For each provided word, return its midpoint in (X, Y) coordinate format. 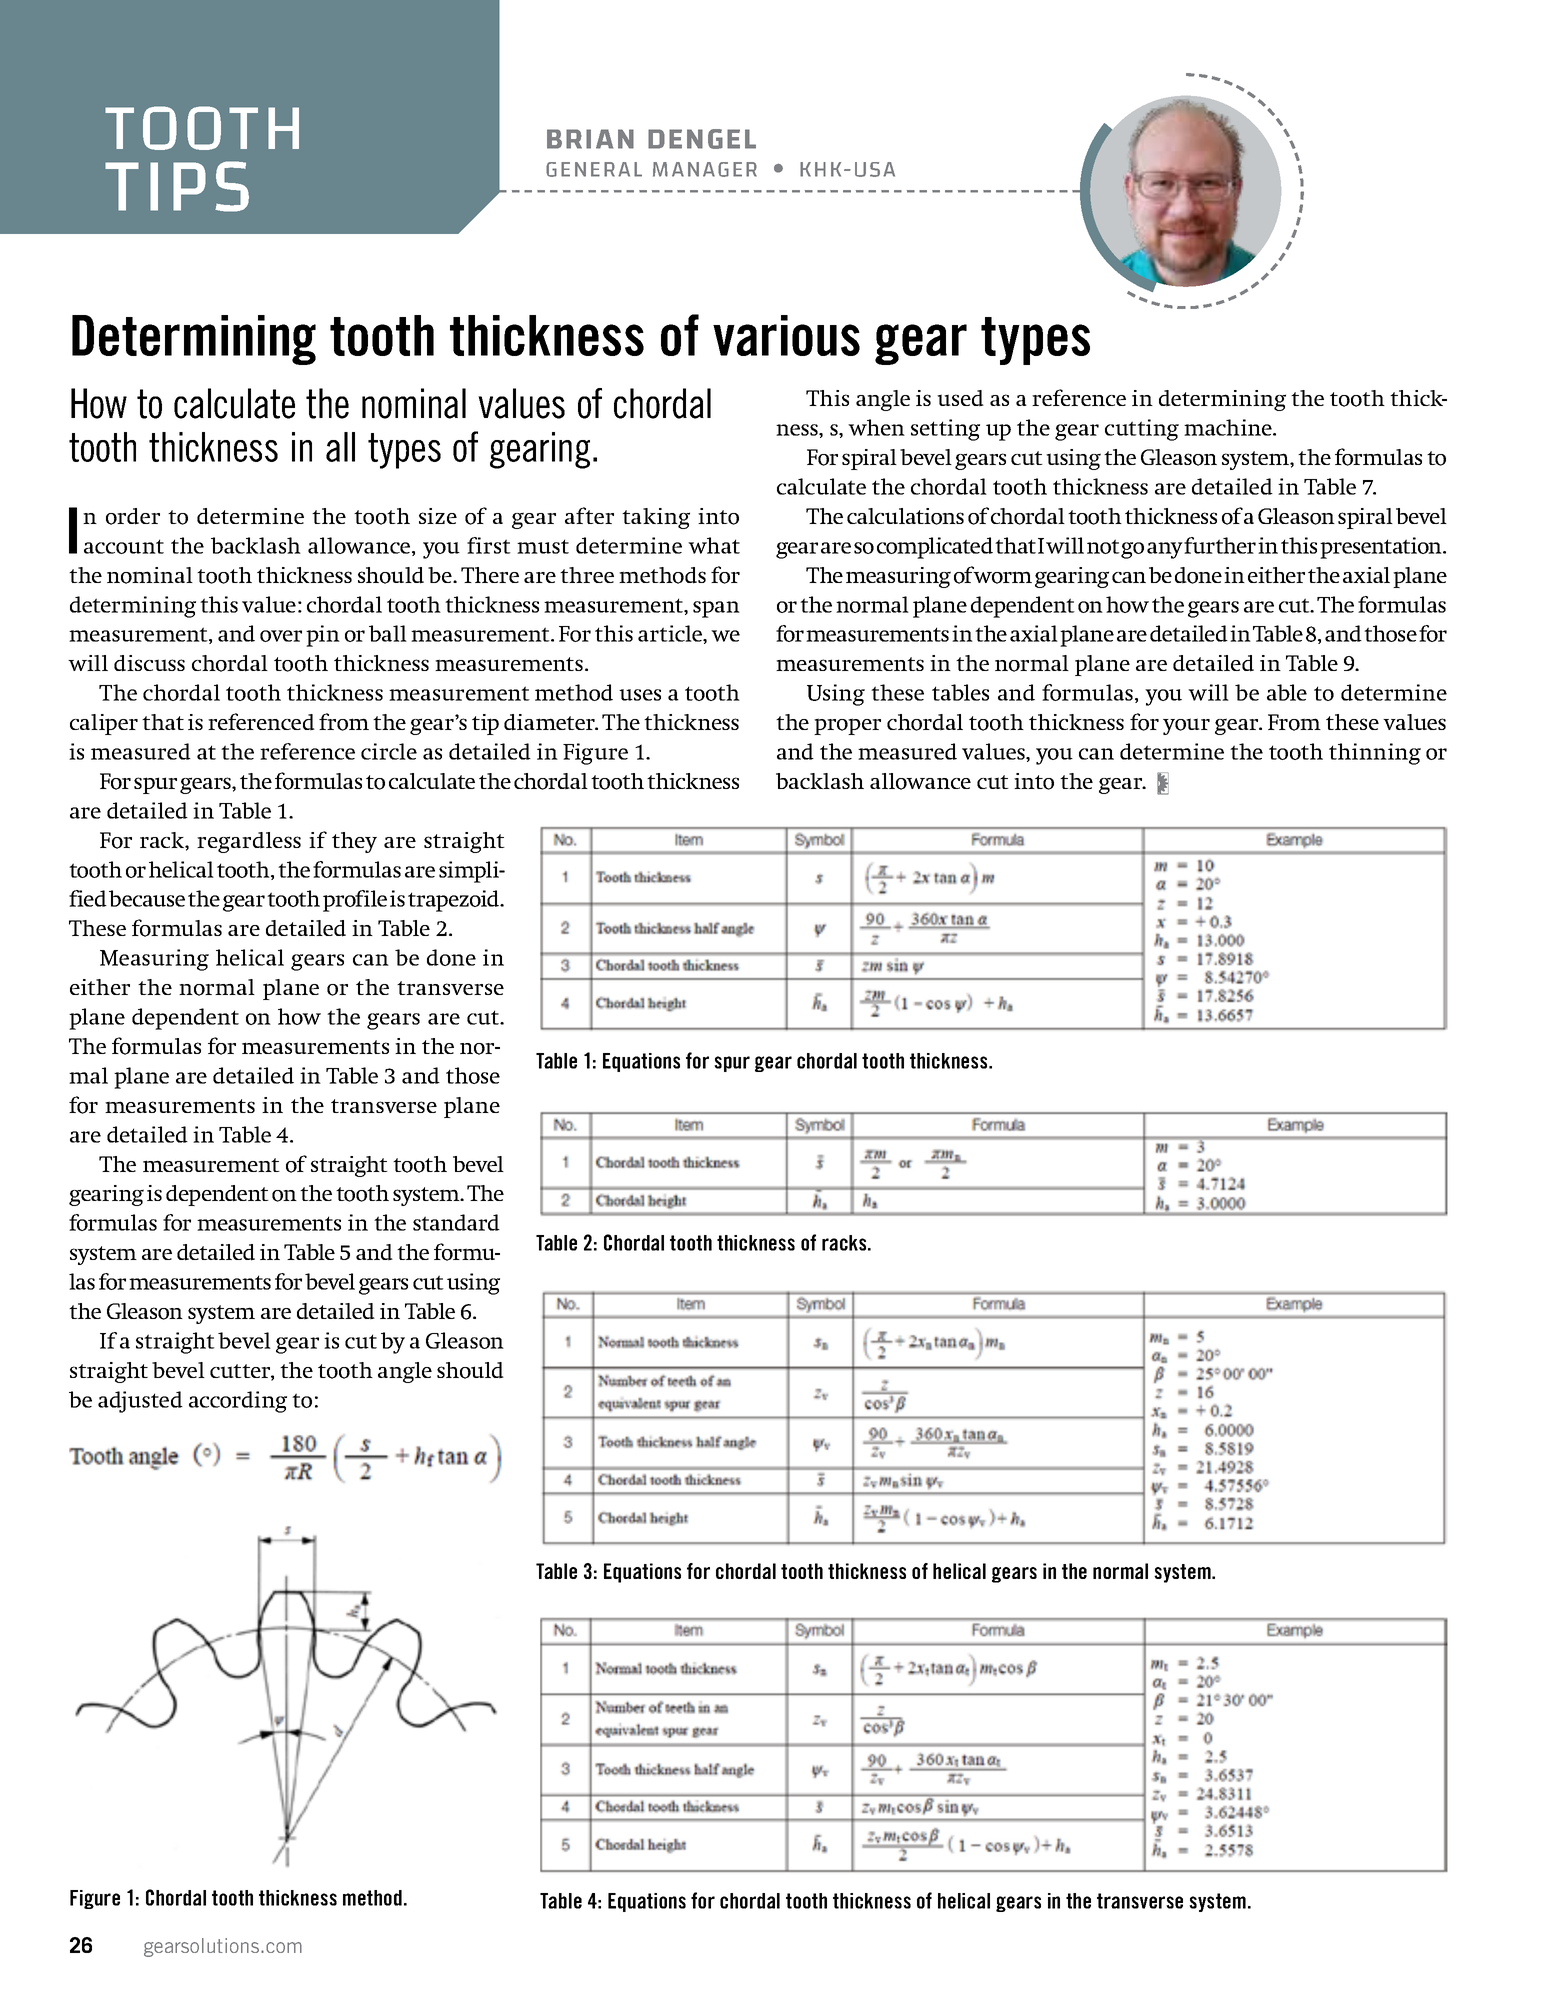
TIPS (177, 186)
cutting (1142, 430)
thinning (1375, 754)
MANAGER (705, 169)
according (238, 1402)
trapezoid (455, 901)
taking (656, 518)
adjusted (140, 1402)
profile (355, 901)
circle (389, 751)
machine (1229, 427)
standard (456, 1222)
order (133, 516)
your (1186, 726)
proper (847, 726)
